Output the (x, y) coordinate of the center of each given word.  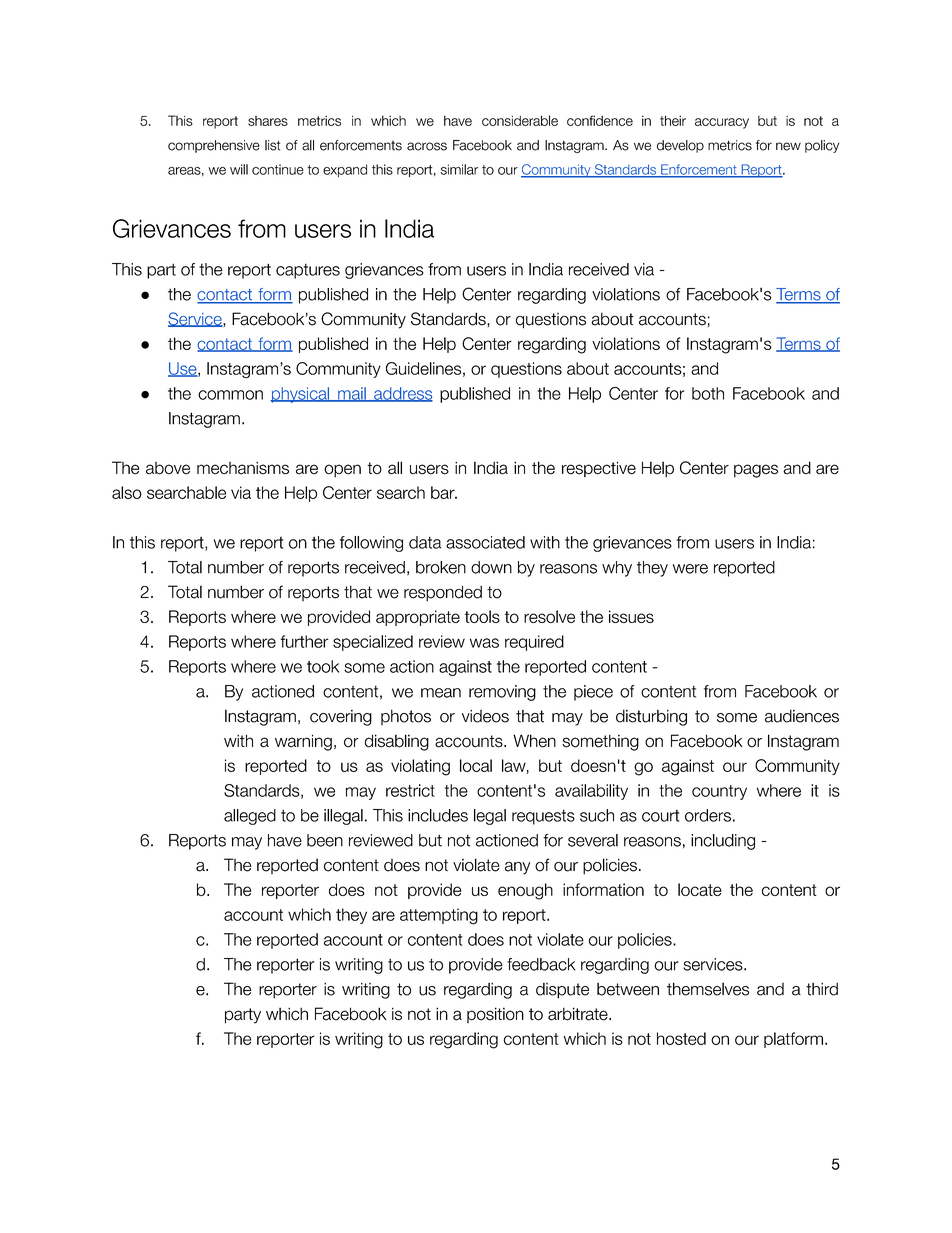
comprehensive (214, 146)
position (495, 1015)
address (402, 394)
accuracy (722, 123)
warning (303, 742)
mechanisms (243, 468)
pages (756, 471)
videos (485, 716)
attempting (439, 916)
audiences (802, 716)
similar (459, 169)
